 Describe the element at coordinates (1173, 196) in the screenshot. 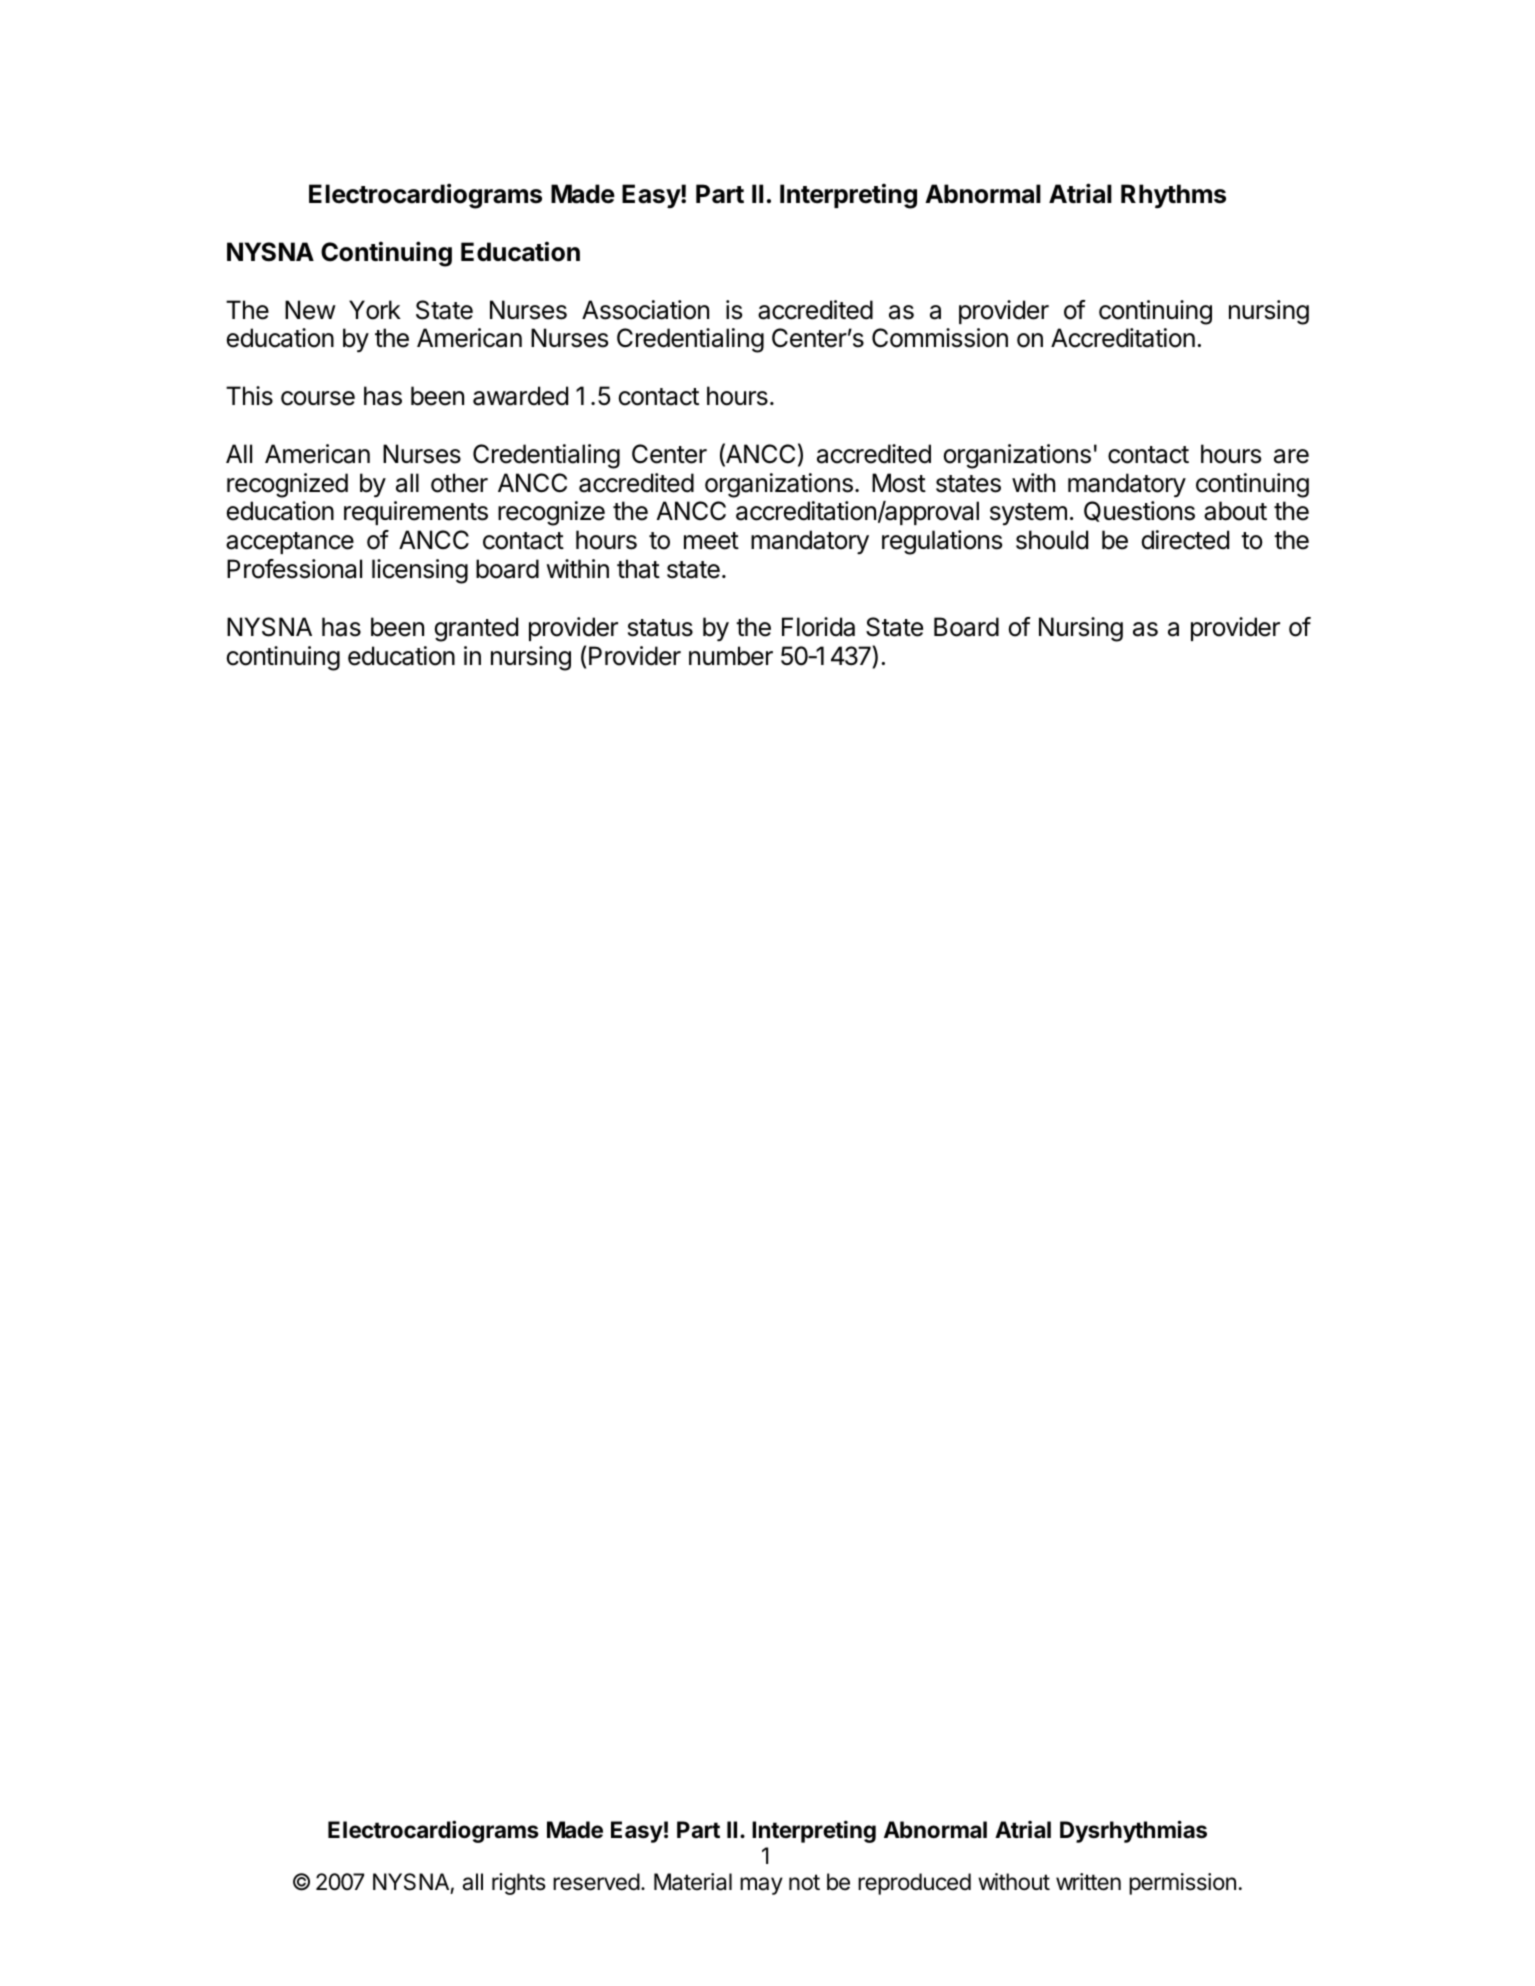

I see `Rhythms` at that location.
